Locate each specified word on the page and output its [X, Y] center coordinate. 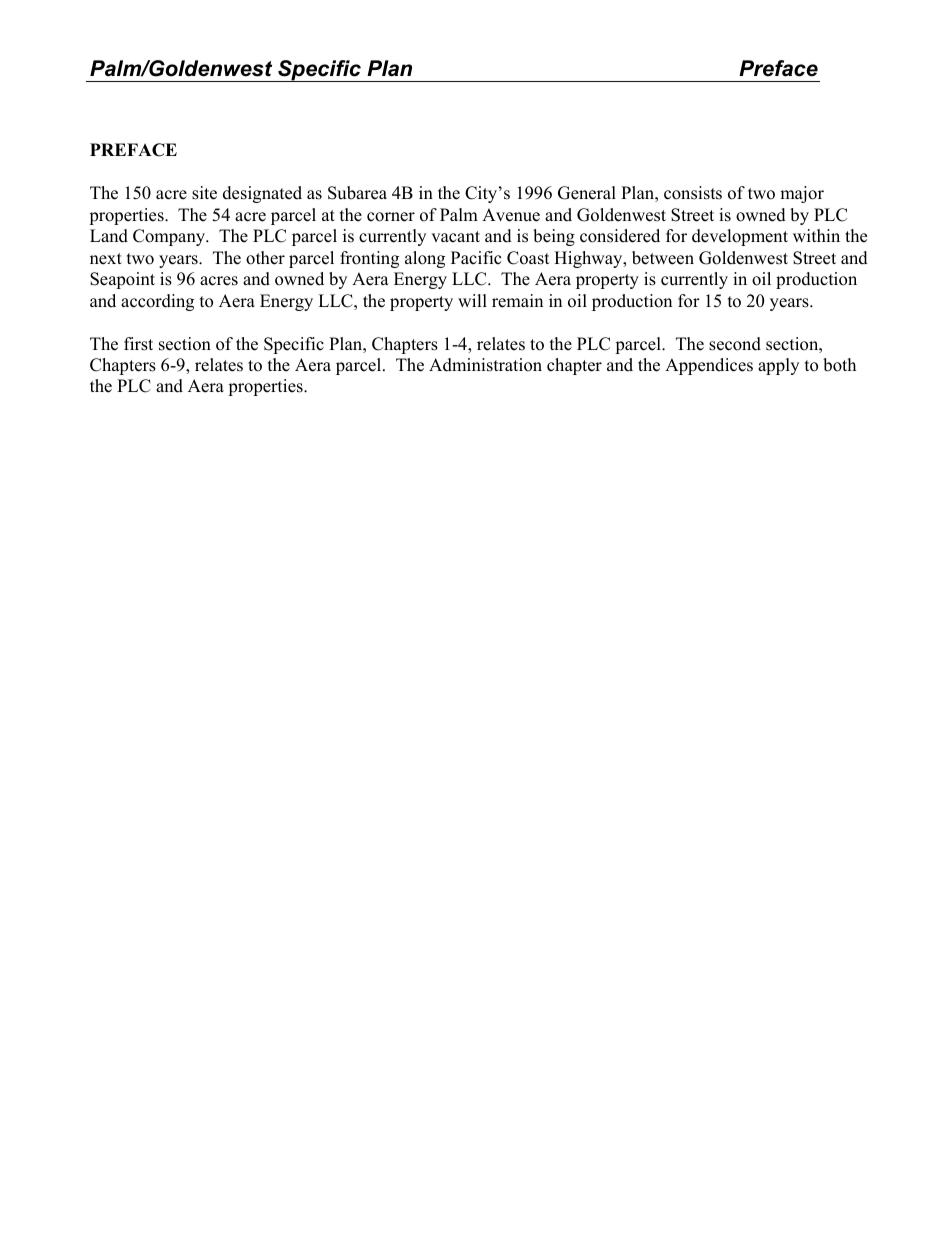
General [587, 193]
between [663, 258]
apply [778, 366]
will [472, 300]
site [204, 193]
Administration [485, 365]
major [802, 194]
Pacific [476, 258]
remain [517, 301]
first [138, 344]
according [157, 302]
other [265, 258]
